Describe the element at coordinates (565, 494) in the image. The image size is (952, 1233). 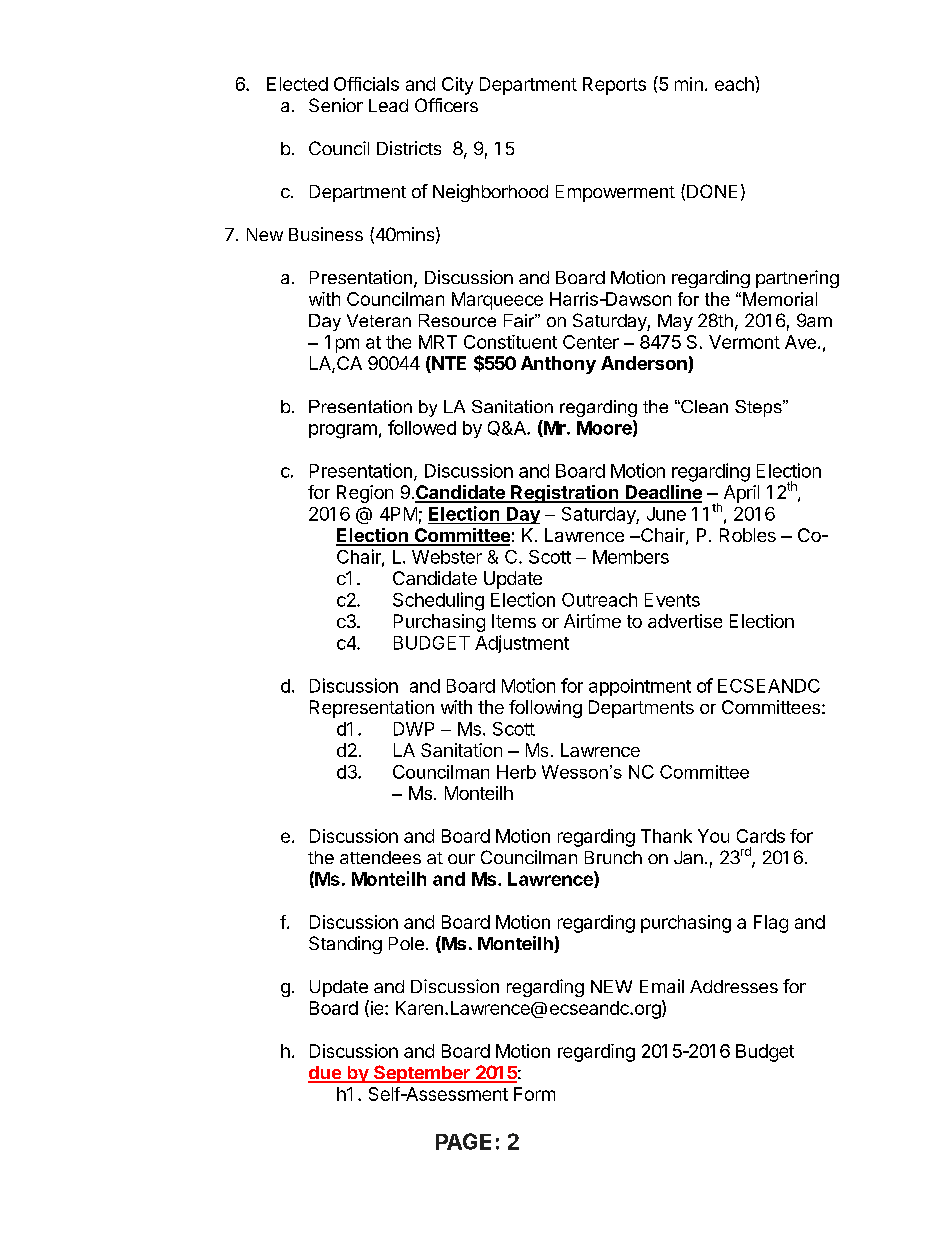
I see `Registration` at that location.
